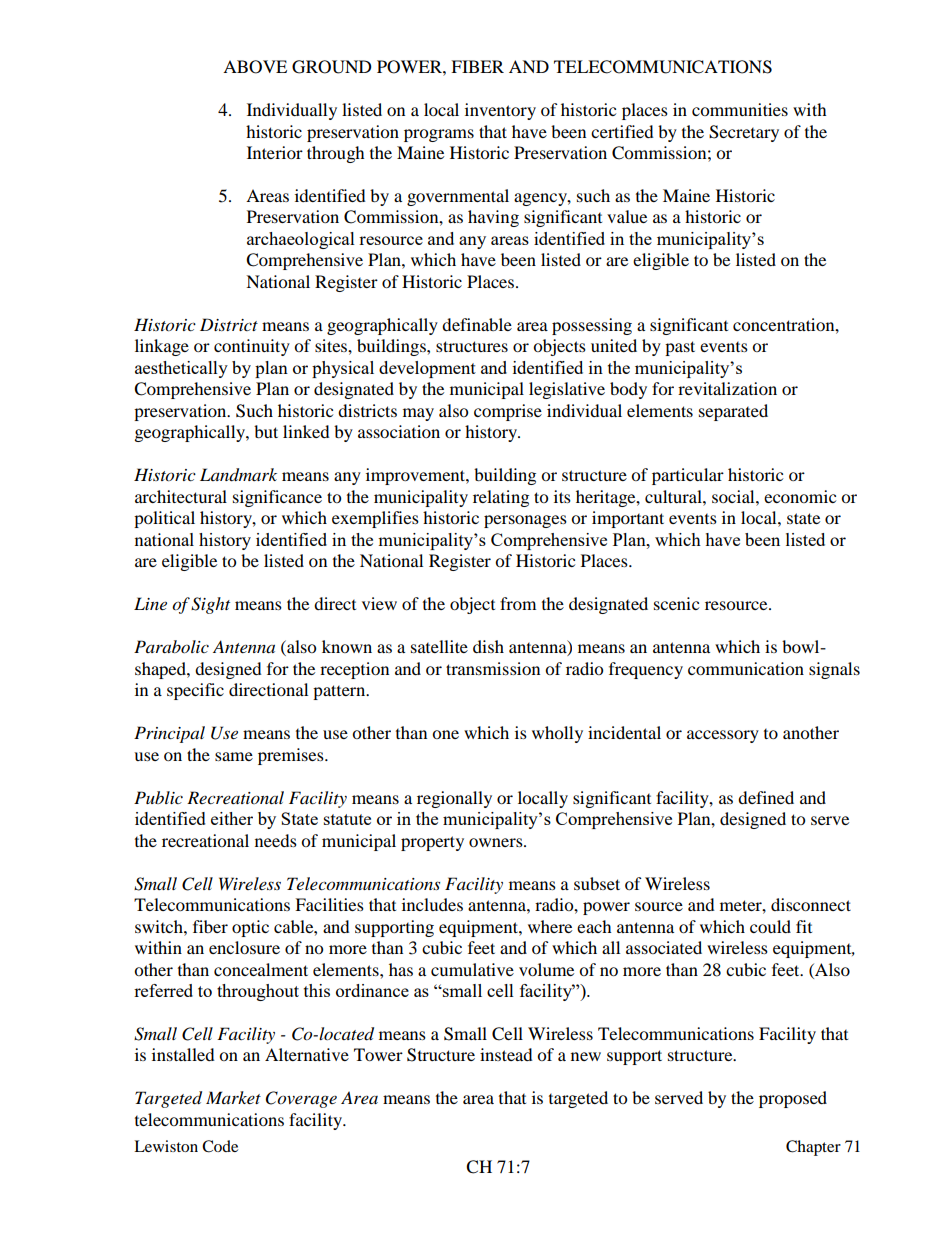 The height and width of the document is (1233, 952). What do you see at coordinates (210, 605) in the document?
I see `Sight` at bounding box center [210, 605].
